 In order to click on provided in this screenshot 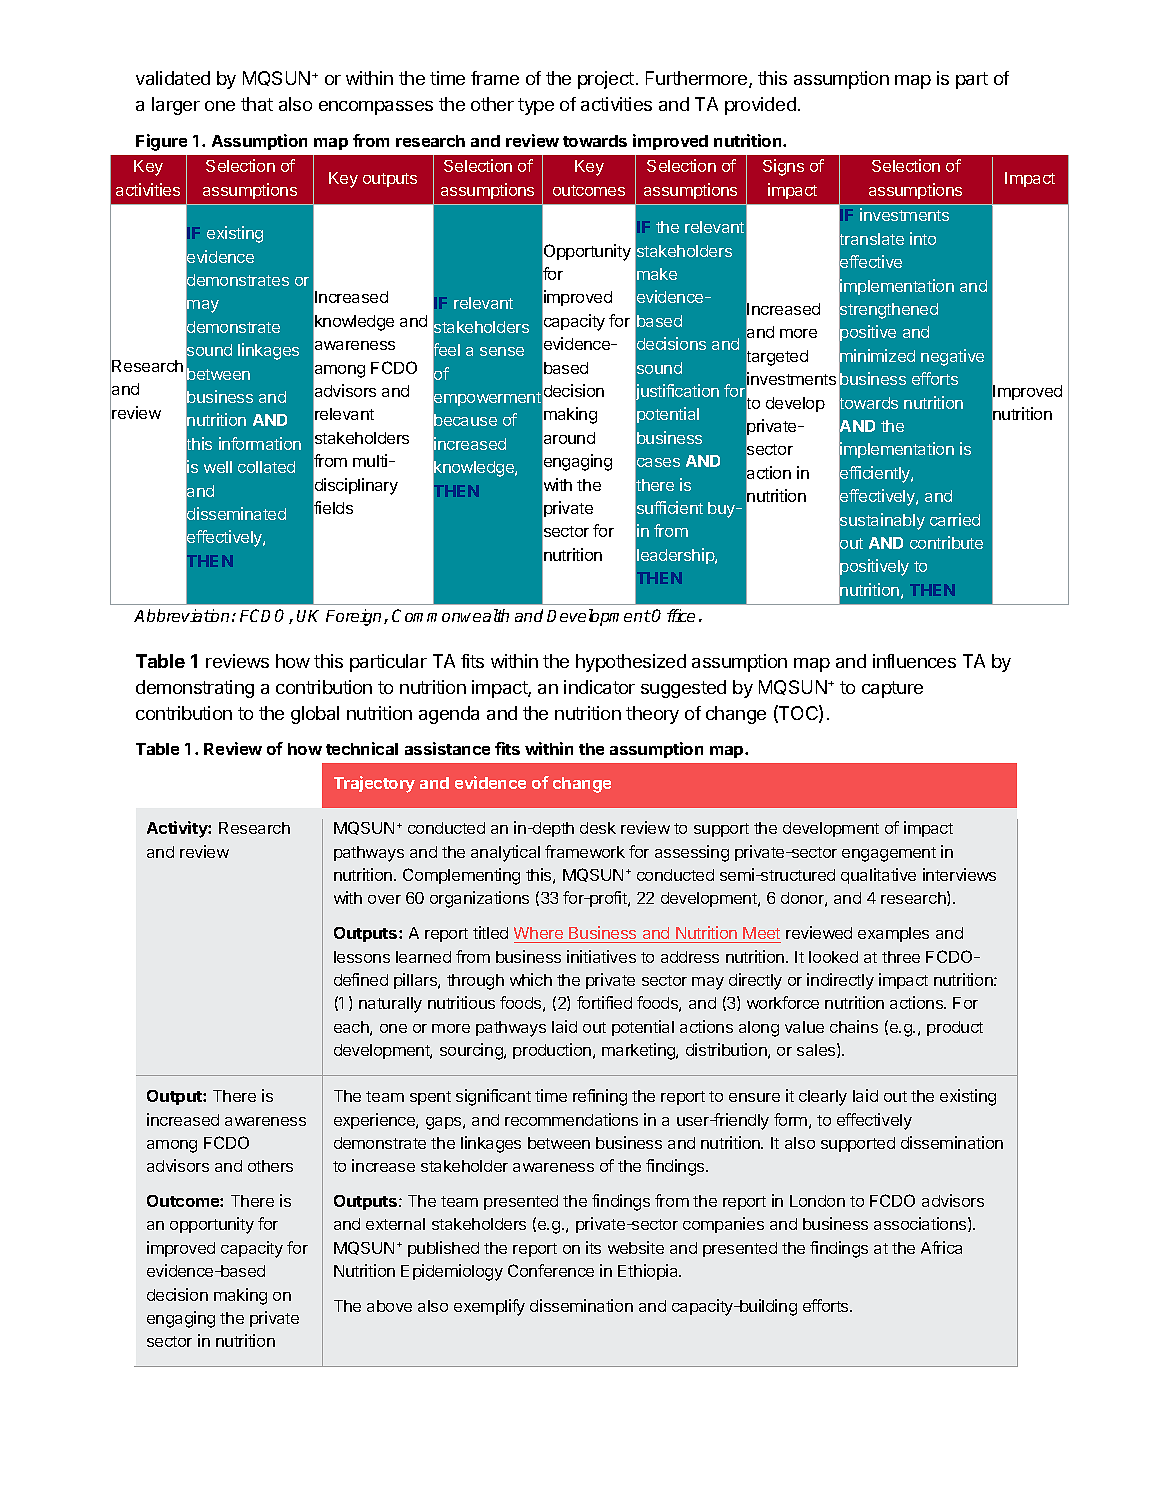, I will do `click(760, 106)`.
